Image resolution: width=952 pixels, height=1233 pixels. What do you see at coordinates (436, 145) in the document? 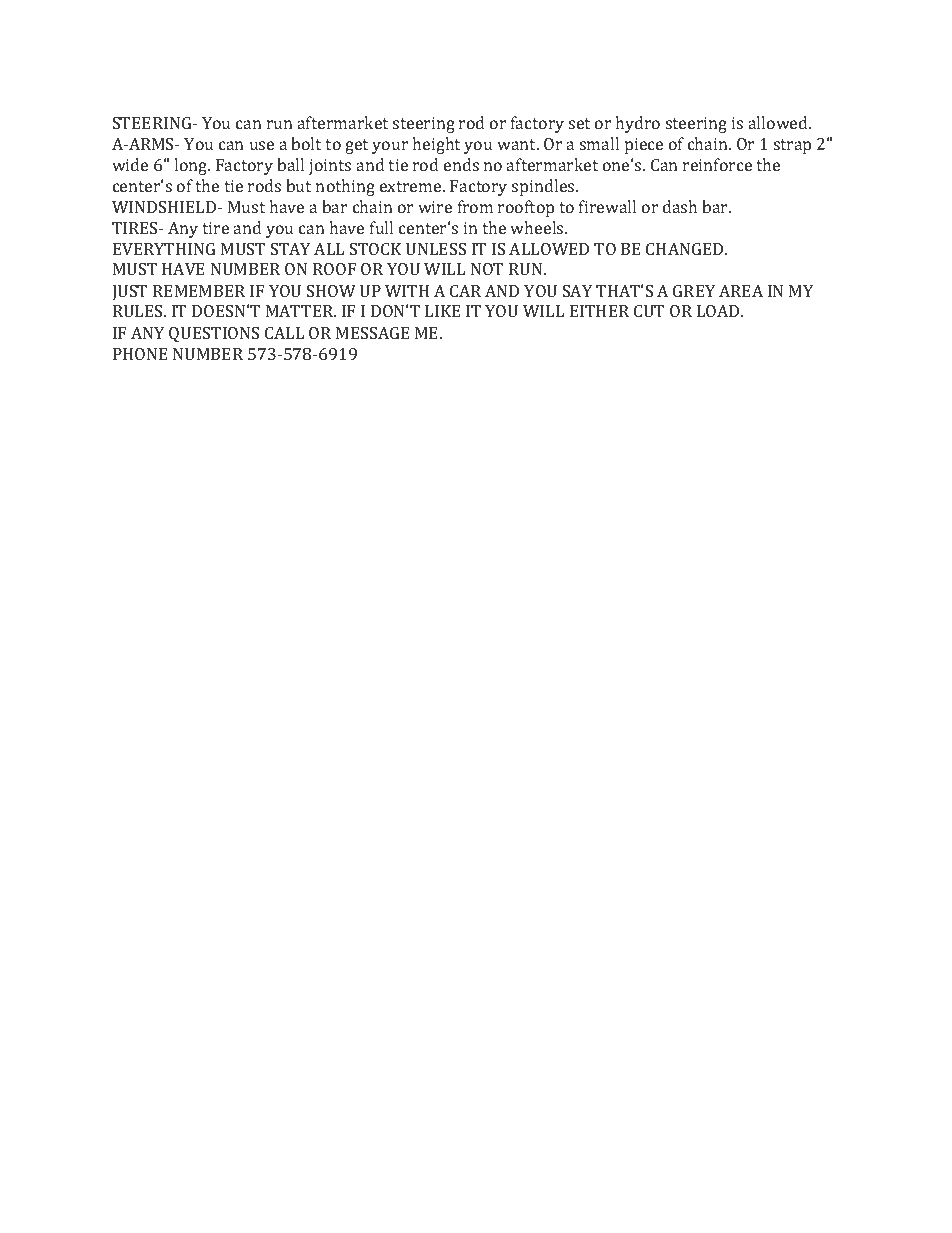
I see `height` at bounding box center [436, 145].
